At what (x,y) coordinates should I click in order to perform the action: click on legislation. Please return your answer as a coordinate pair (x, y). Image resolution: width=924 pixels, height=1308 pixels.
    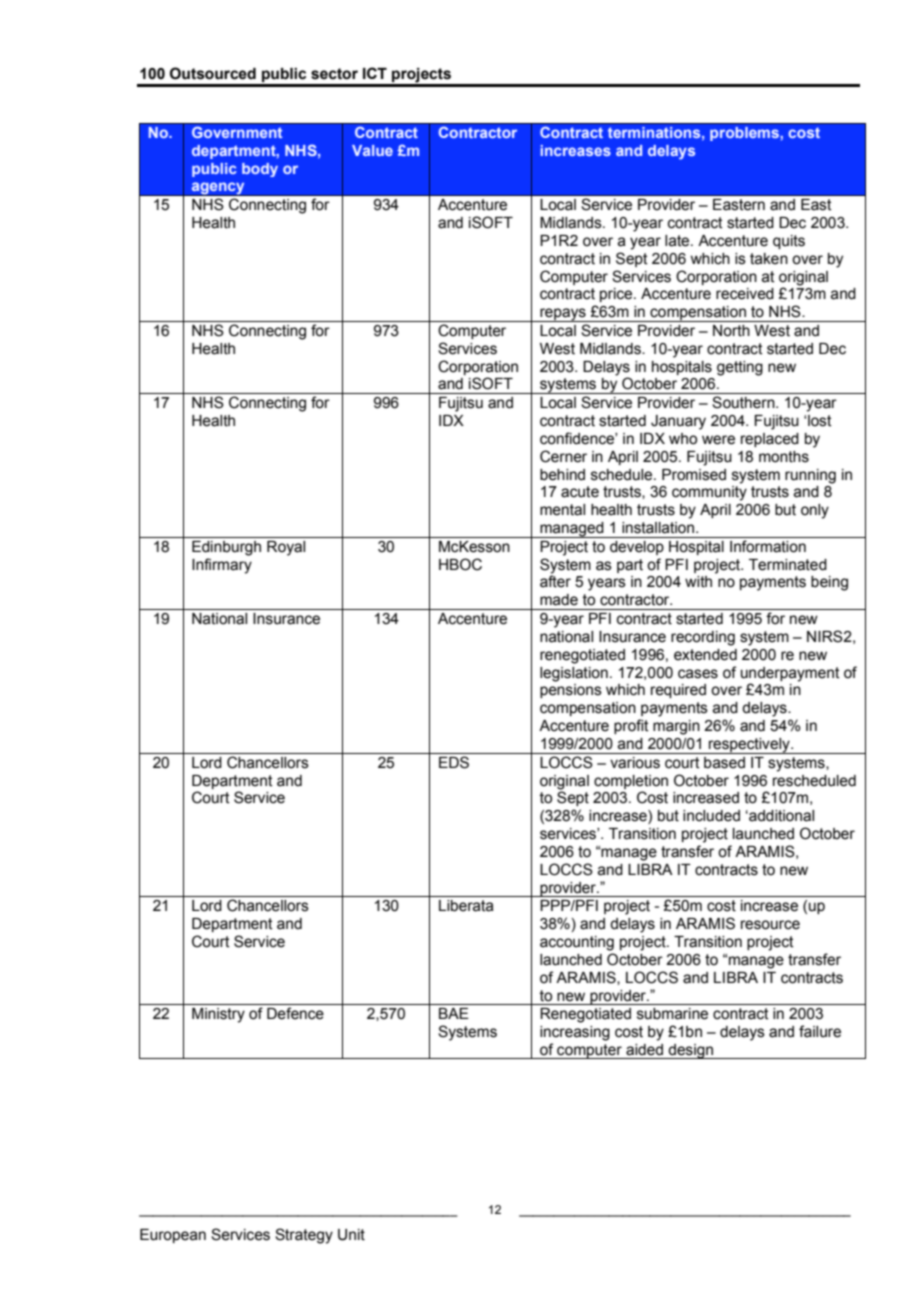
    Looking at the image, I should click on (574, 674).
